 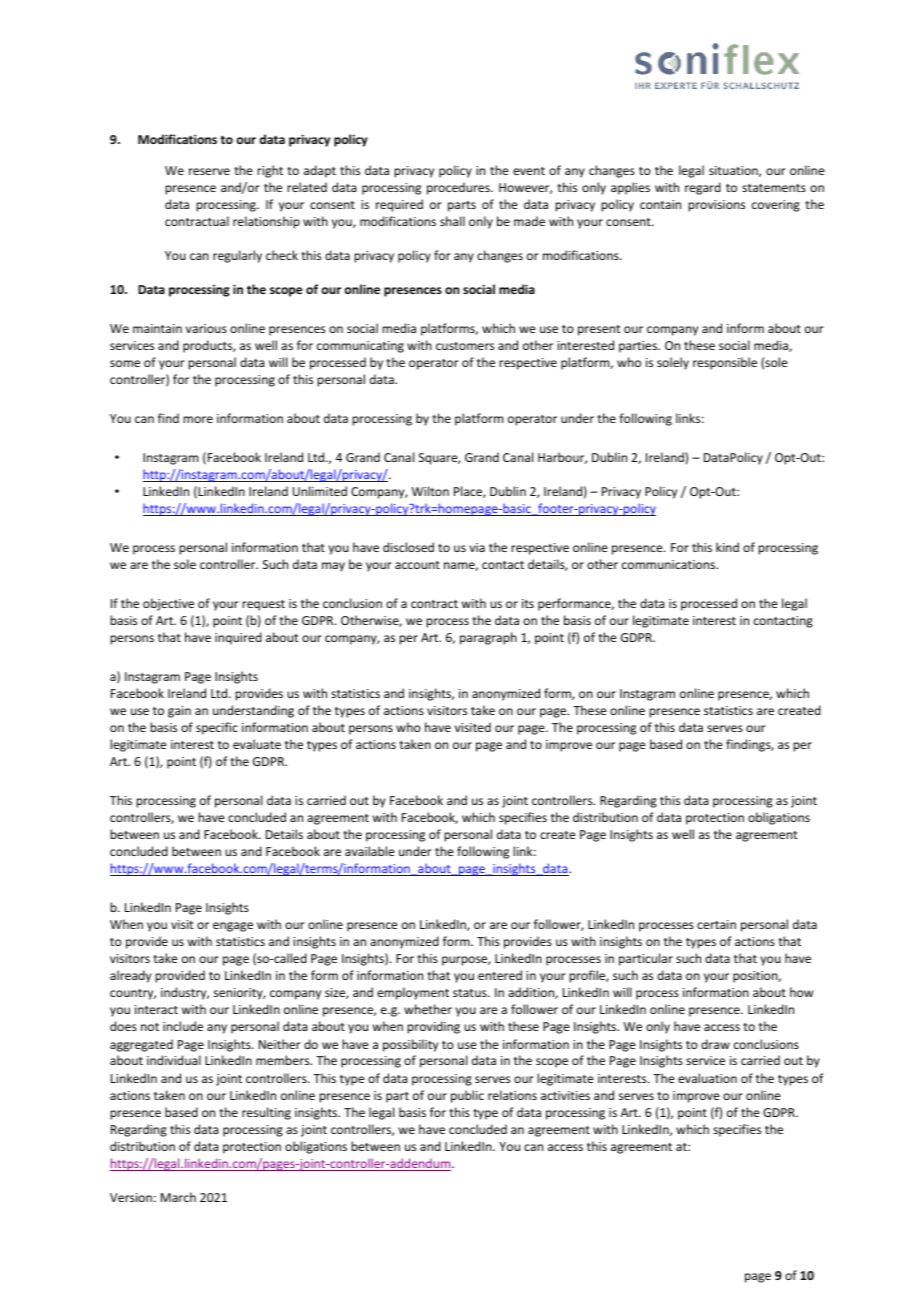 I want to click on procedures, so click(x=459, y=188).
